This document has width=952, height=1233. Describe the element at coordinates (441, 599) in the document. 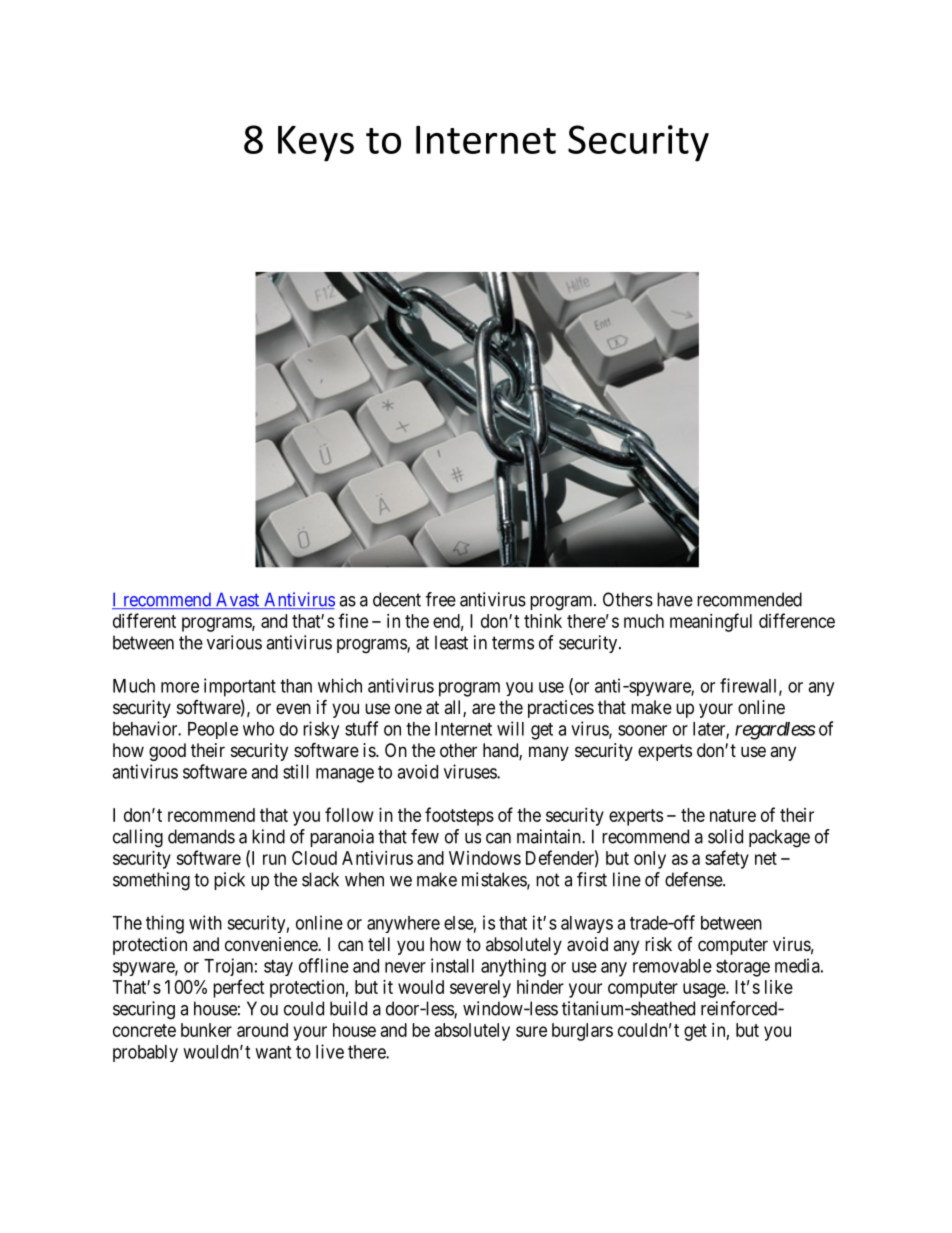

I see `free` at that location.
